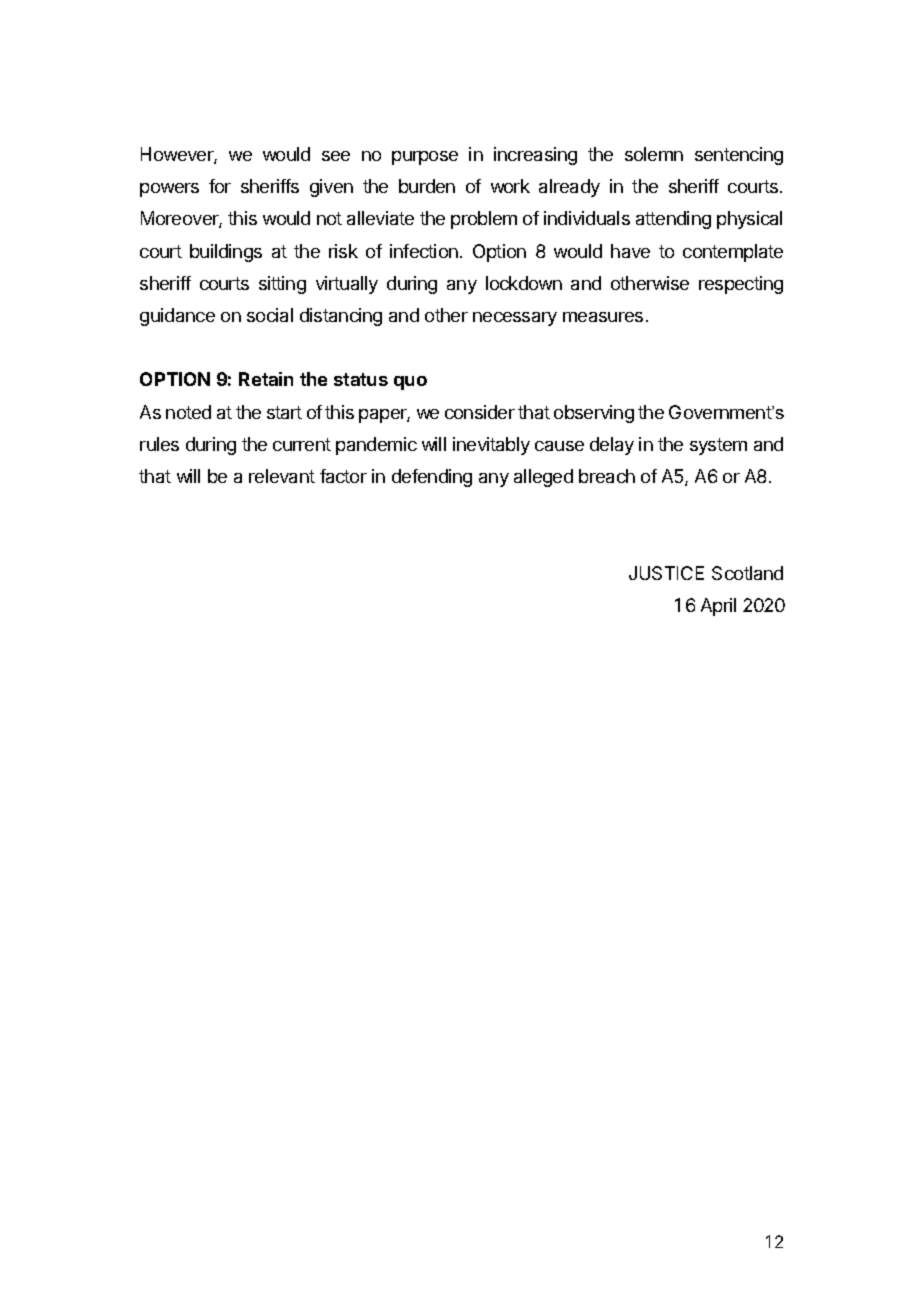 The height and width of the document is (1309, 924). I want to click on Retain, so click(266, 379).
